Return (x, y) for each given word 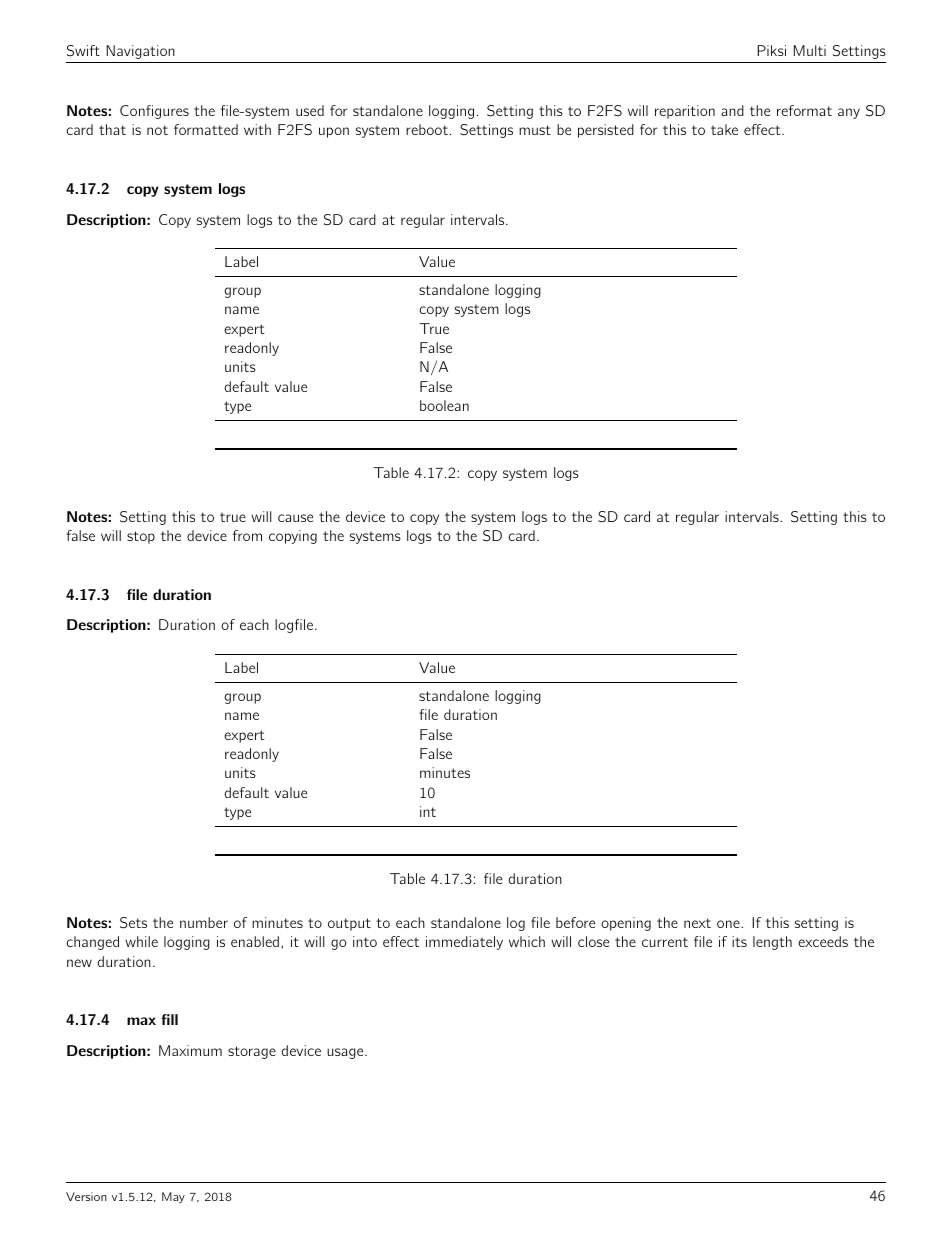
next (697, 923)
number (204, 922)
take (724, 129)
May (173, 1197)
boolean (444, 405)
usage (346, 1053)
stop (141, 537)
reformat (804, 110)
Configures (154, 112)
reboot (427, 129)
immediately (464, 943)
